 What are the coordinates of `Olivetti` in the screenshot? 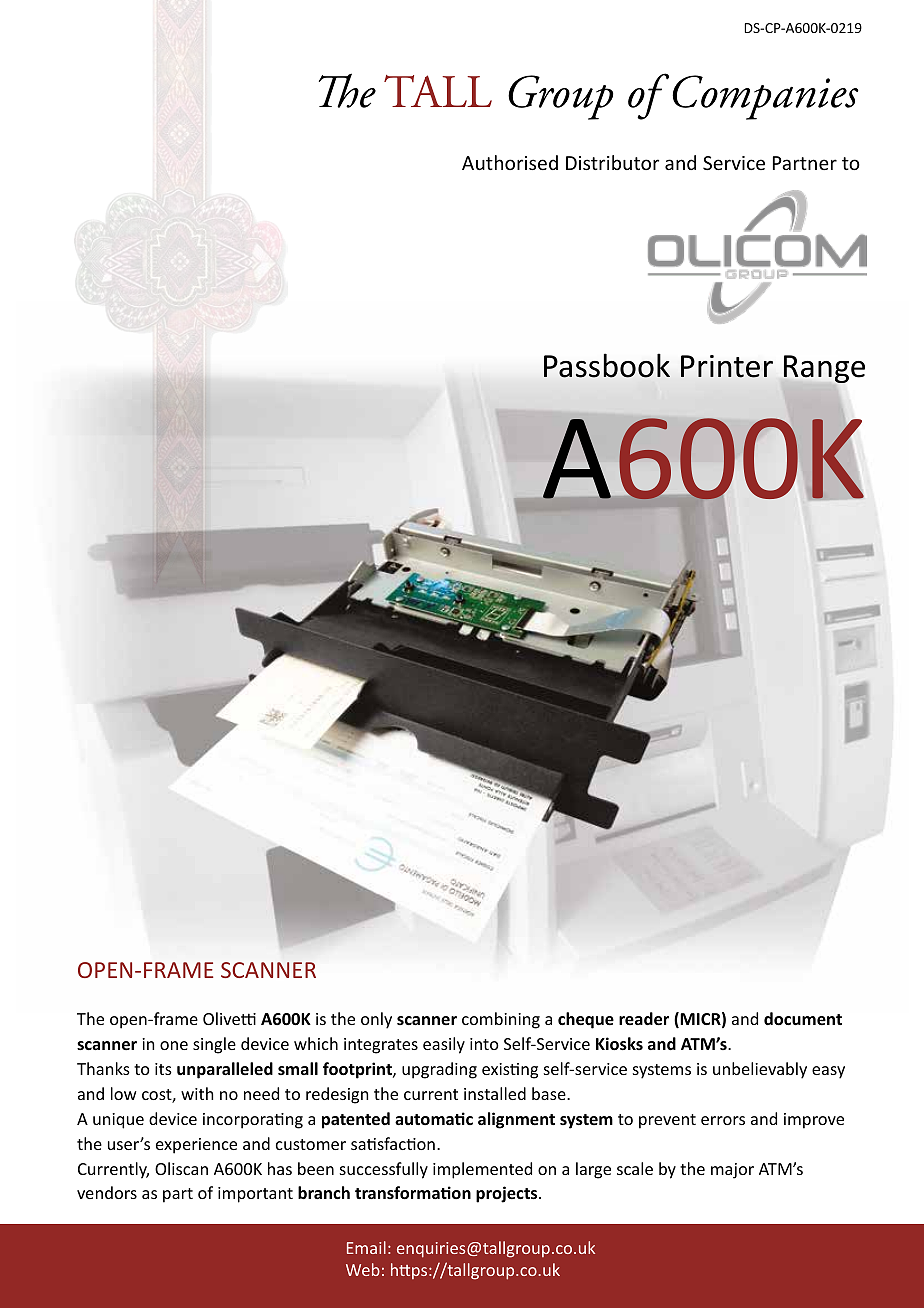 It's located at (229, 1018).
